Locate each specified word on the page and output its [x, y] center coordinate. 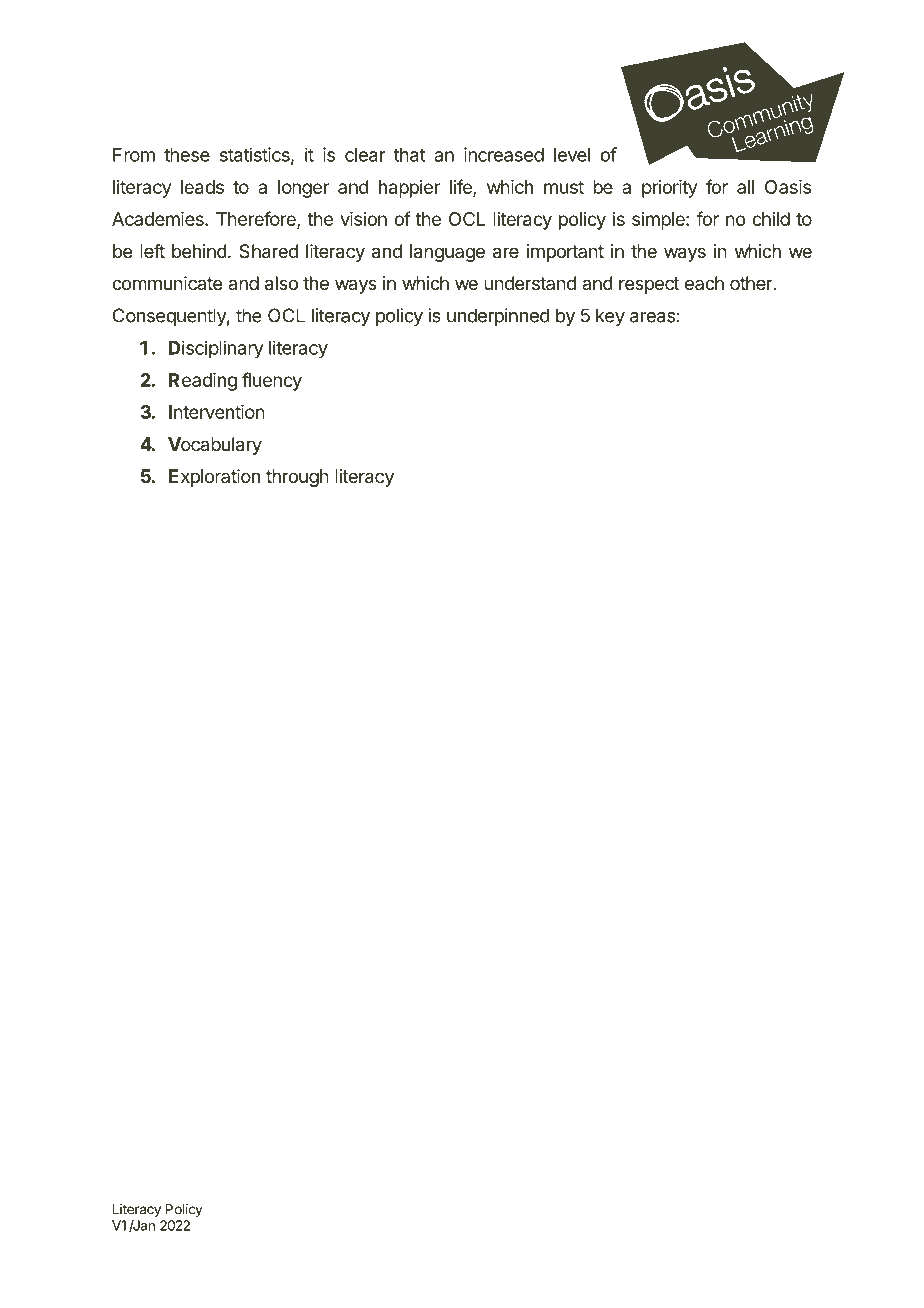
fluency [272, 381]
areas [652, 317]
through [297, 478]
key [610, 317]
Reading [203, 382]
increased [504, 154]
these [187, 155]
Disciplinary [216, 349]
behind [199, 251]
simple [659, 221]
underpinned [498, 317]
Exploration [214, 478]
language [447, 253]
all [745, 187]
